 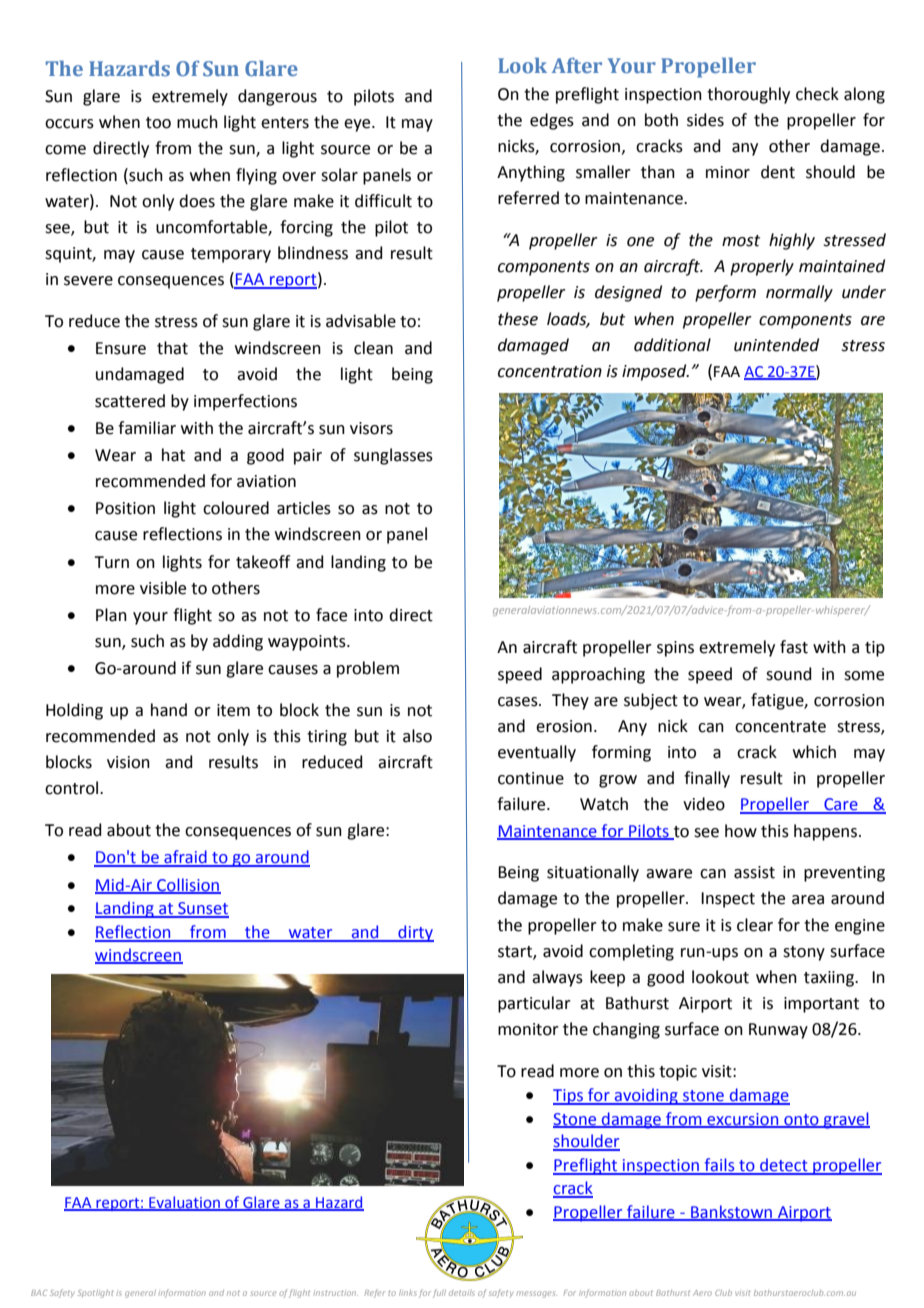 I want to click on details, so click(x=462, y=1293).
